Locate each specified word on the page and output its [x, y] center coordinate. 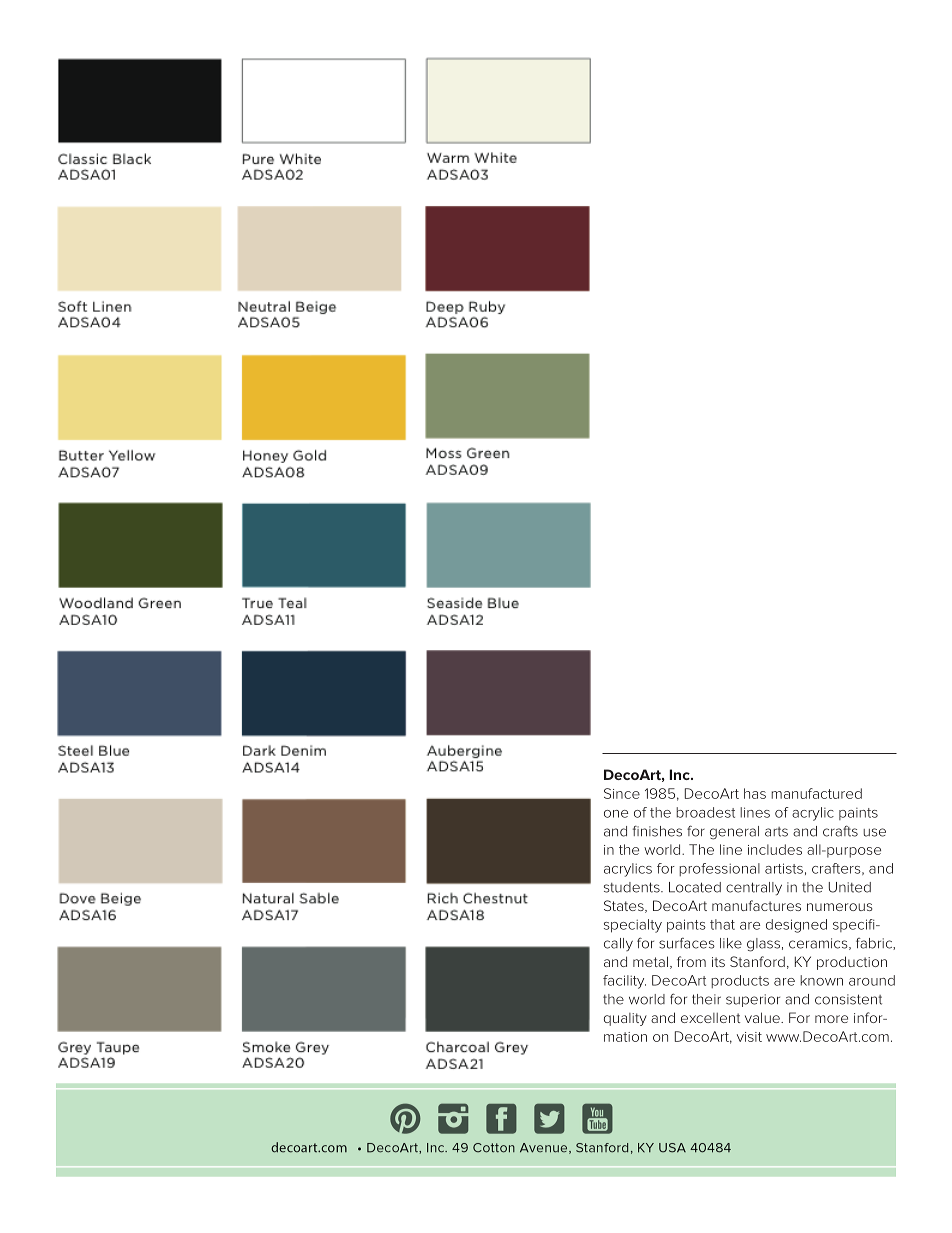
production [852, 963]
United [850, 887]
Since [622, 793]
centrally [754, 889]
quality [625, 1019]
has [755, 793]
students [633, 887]
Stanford [757, 961]
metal [650, 961]
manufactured [816, 793]
